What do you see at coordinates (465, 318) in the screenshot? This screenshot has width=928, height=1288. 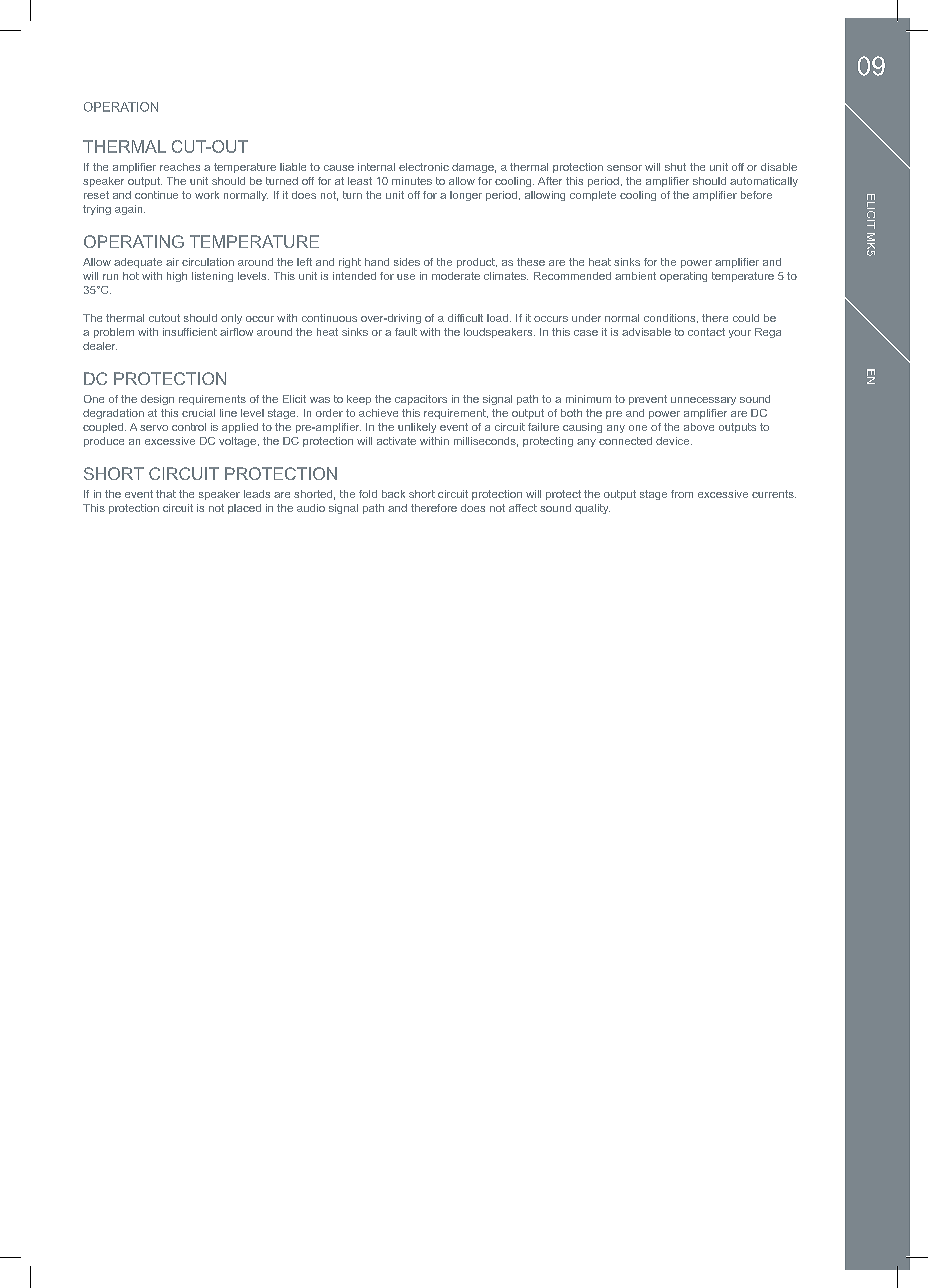 I see `difficult` at bounding box center [465, 318].
